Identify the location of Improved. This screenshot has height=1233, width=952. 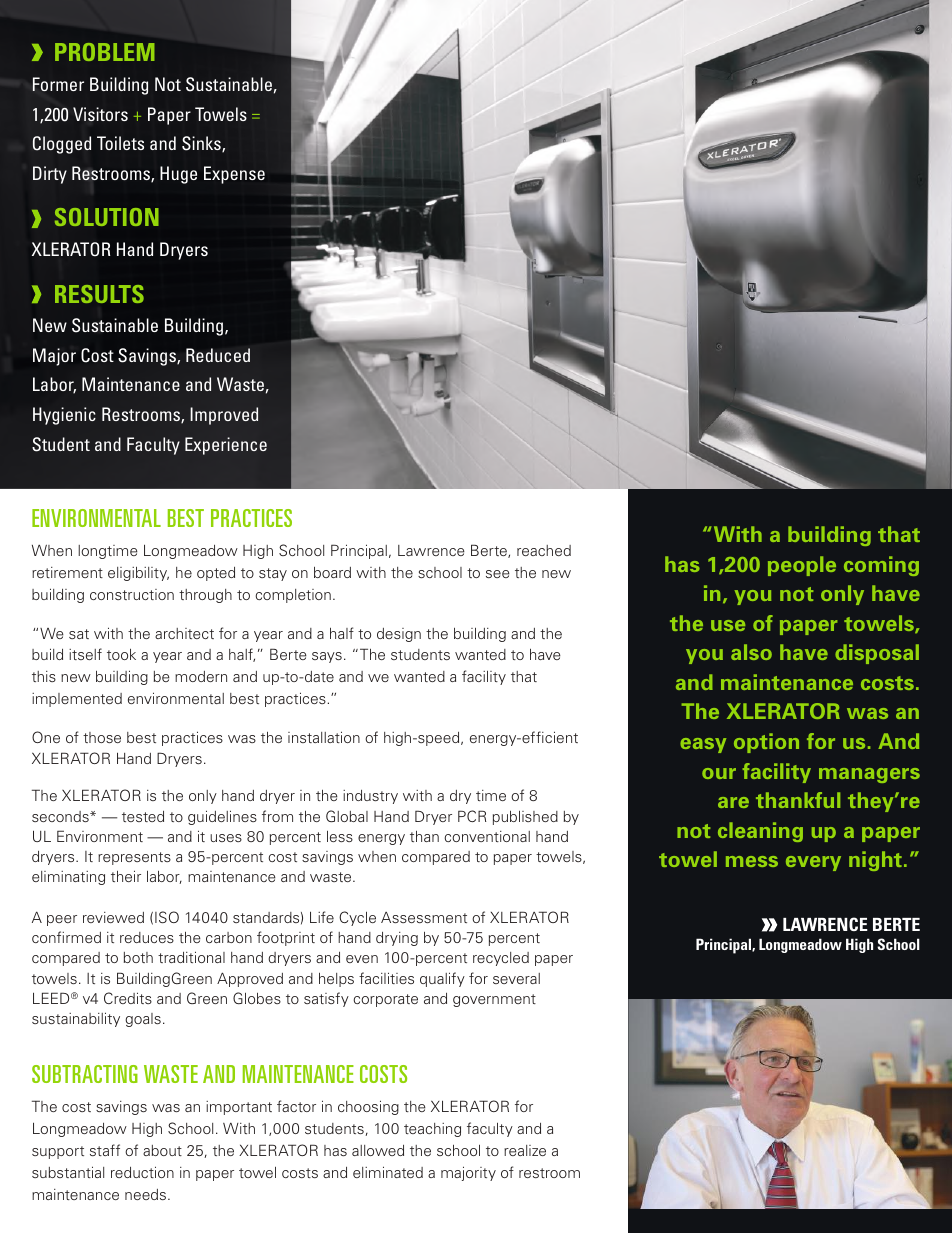
(224, 416).
